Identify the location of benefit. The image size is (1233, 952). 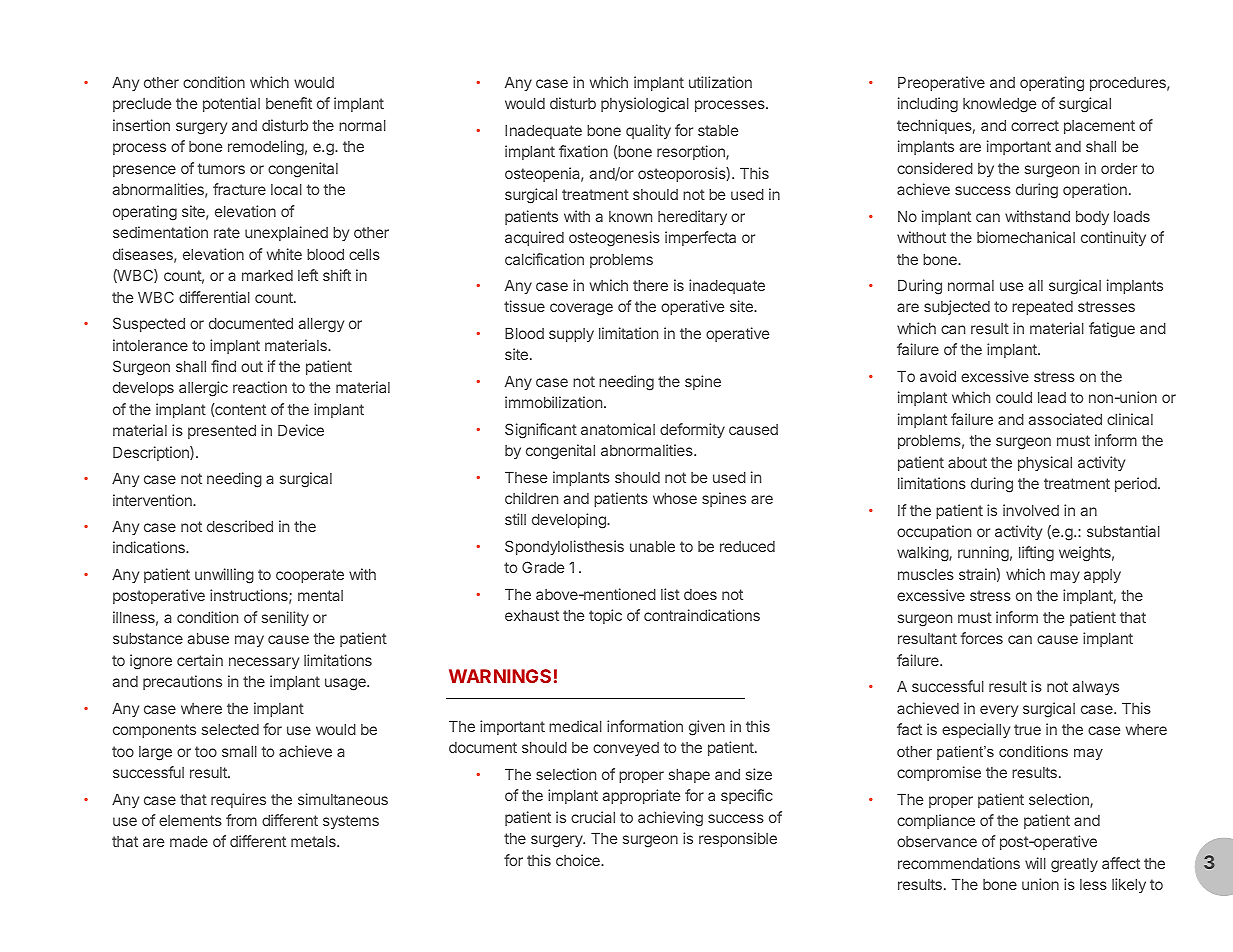
(289, 103).
